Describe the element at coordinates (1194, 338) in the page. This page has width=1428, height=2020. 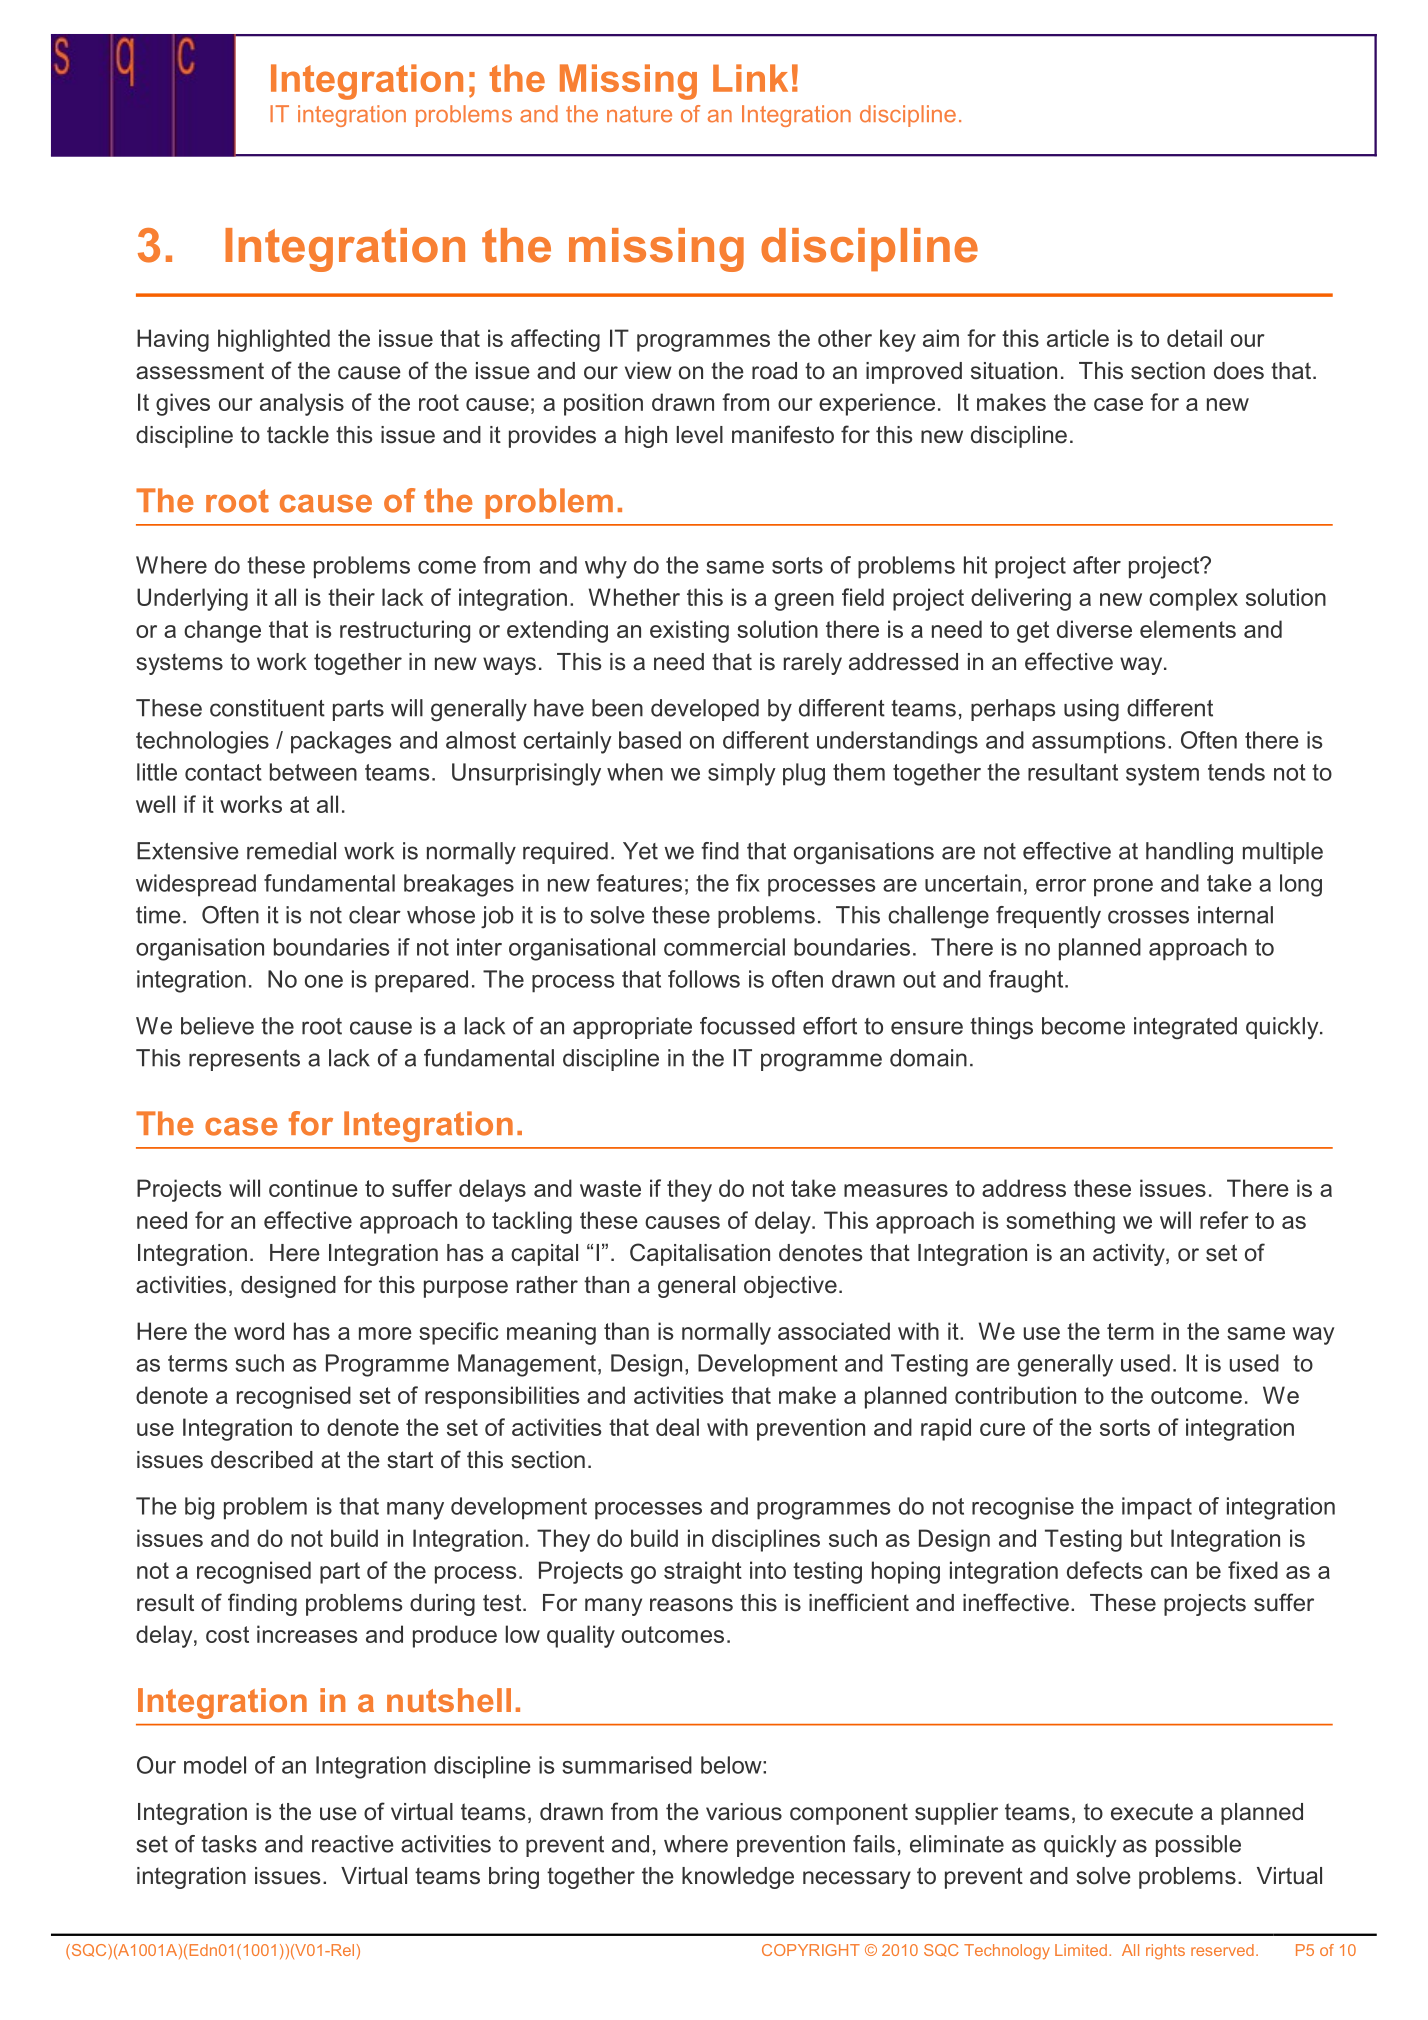
I see `detail` at that location.
